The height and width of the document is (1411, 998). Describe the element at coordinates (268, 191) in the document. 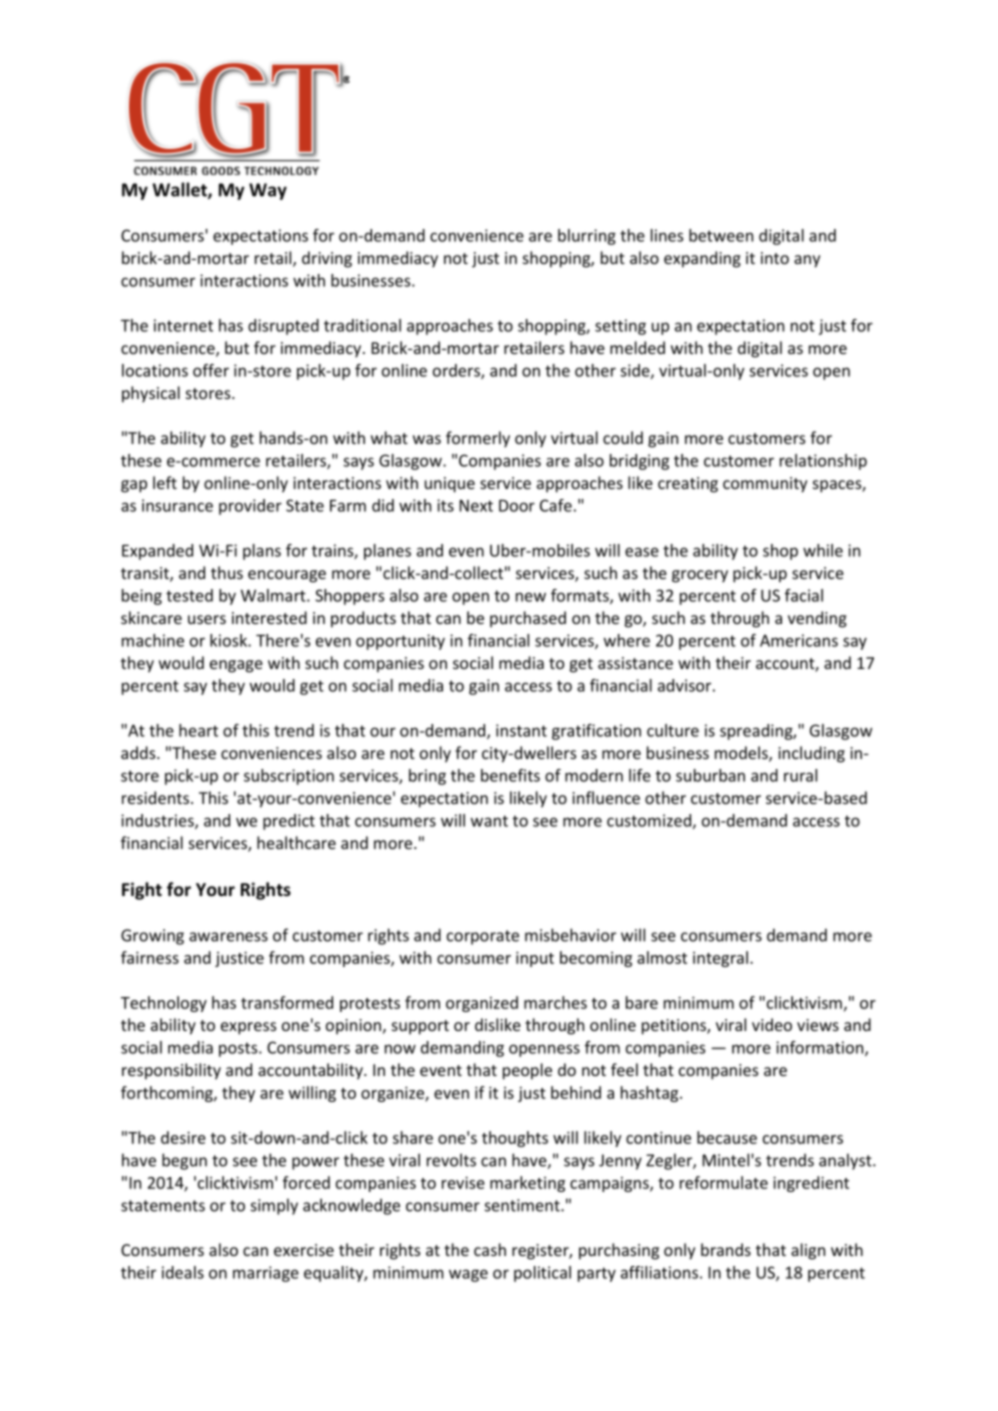

I see `Way` at that location.
